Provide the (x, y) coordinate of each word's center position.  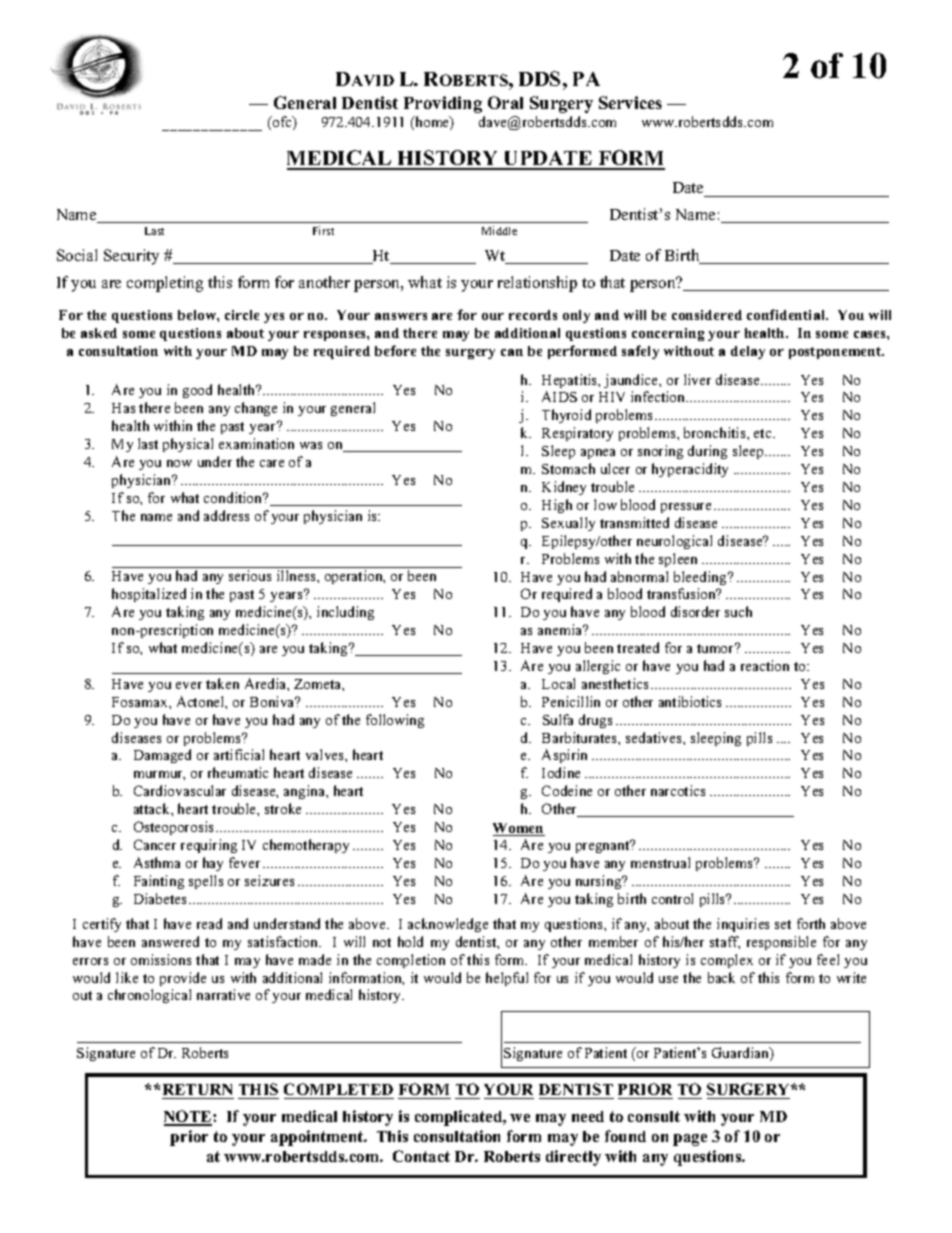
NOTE (189, 1117)
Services (630, 102)
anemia (561, 629)
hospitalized (149, 595)
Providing (443, 104)
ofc (282, 123)
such (738, 611)
